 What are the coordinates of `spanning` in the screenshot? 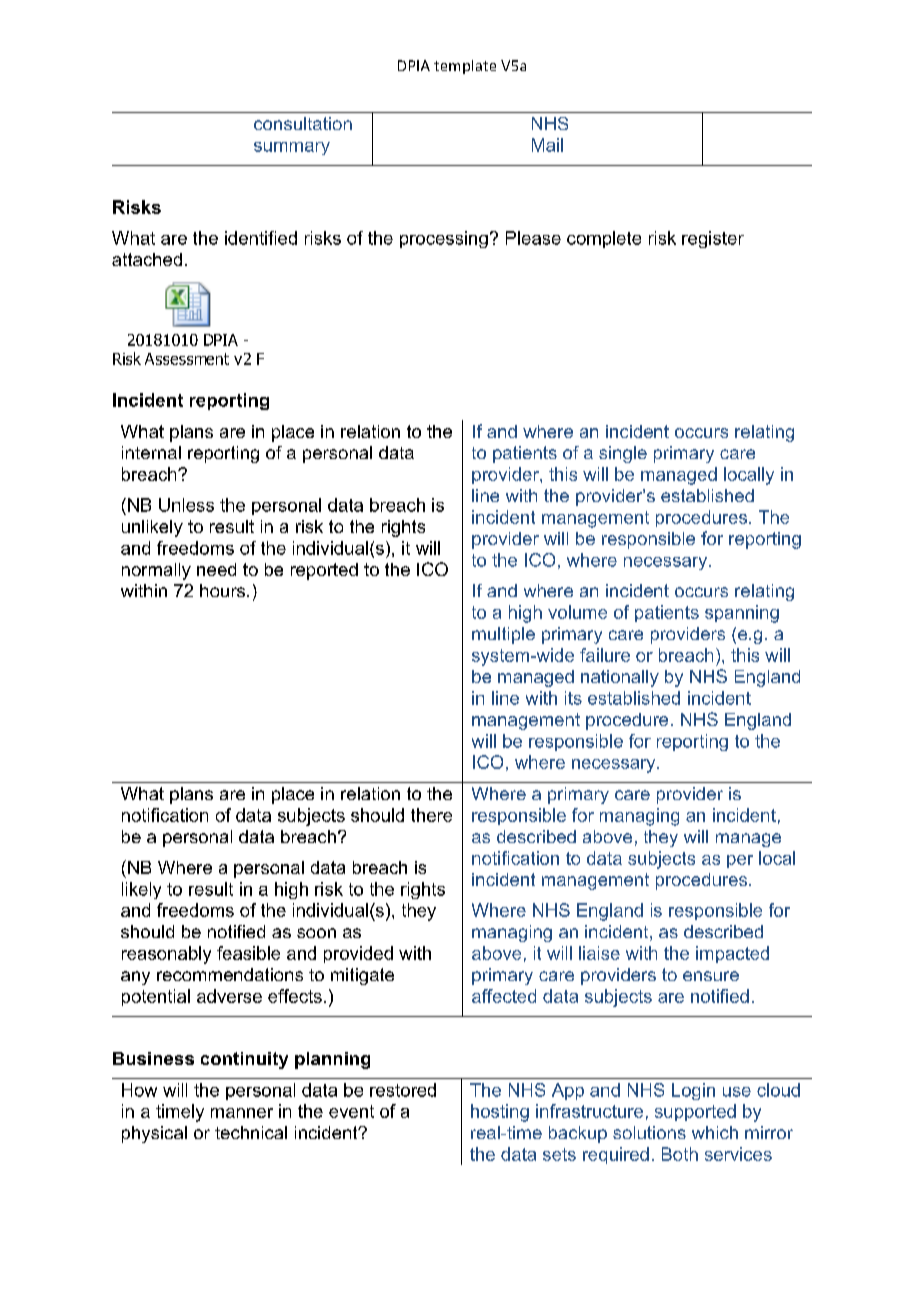 It's located at (742, 614).
